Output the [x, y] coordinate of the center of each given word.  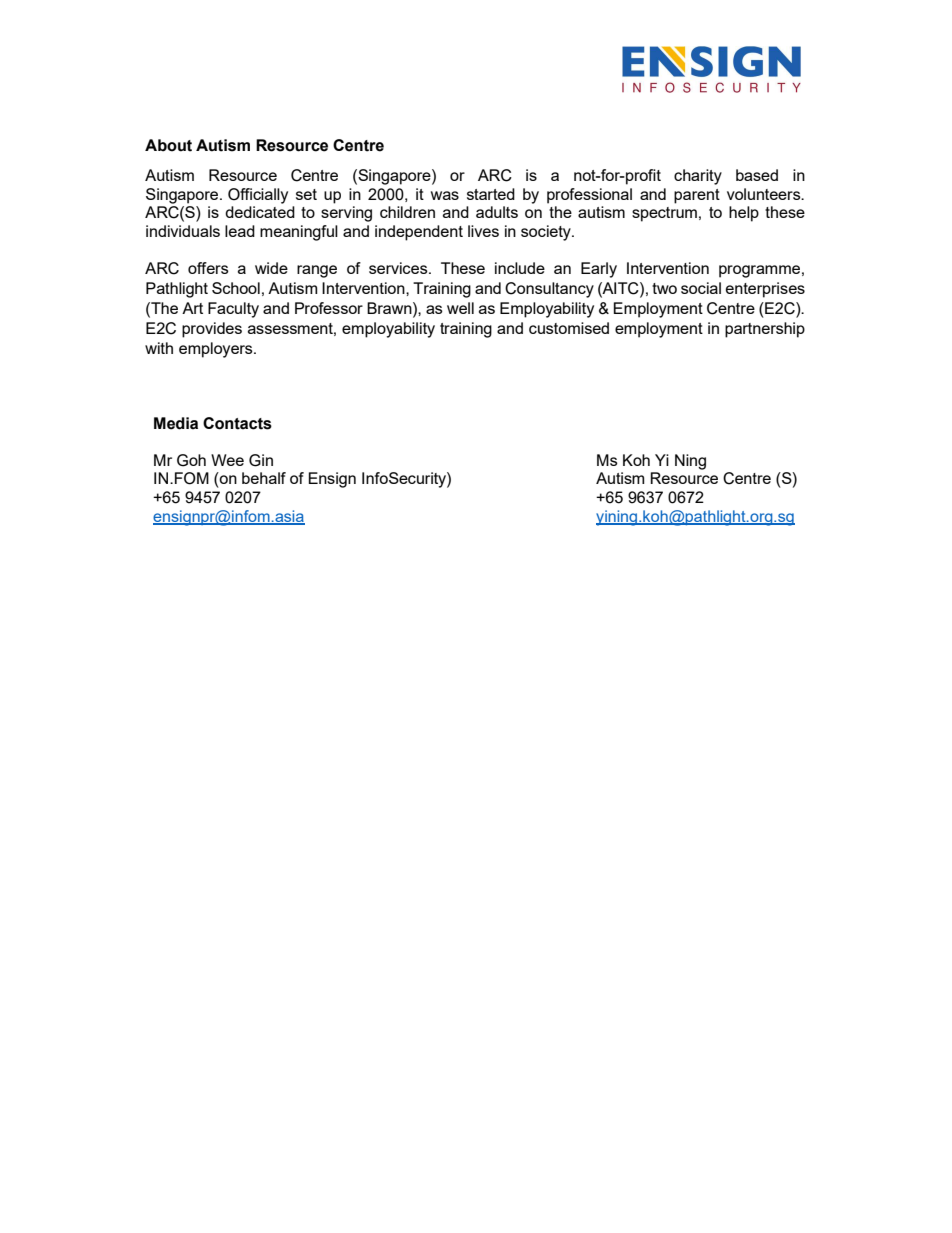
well [460, 308]
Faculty [233, 310]
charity [698, 177]
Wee [227, 460]
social [701, 288]
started [491, 194]
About [168, 145]
